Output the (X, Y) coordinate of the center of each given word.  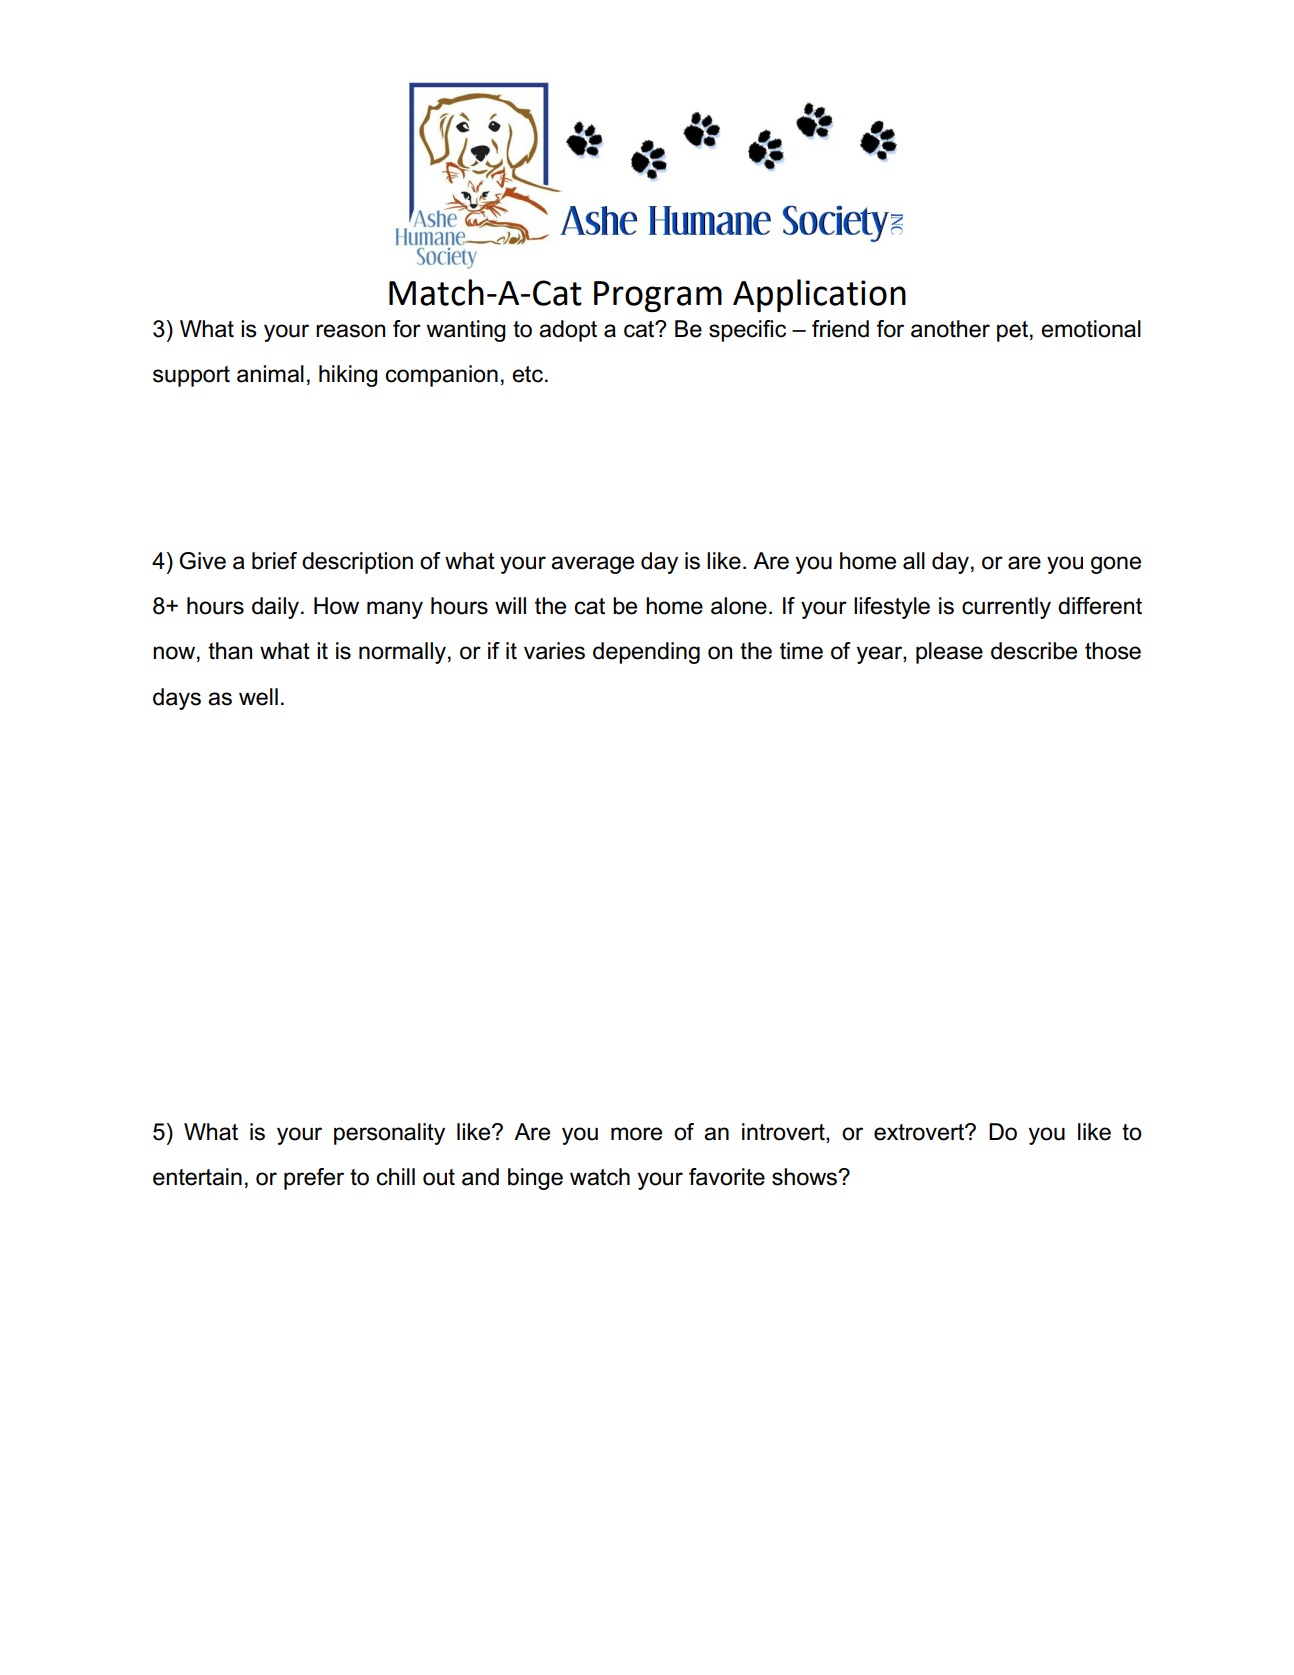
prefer (314, 1179)
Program (658, 296)
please (949, 653)
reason (350, 331)
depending (646, 653)
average (592, 565)
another (950, 329)
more (636, 1134)
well (258, 697)
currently (1006, 608)
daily (277, 608)
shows (805, 1177)
